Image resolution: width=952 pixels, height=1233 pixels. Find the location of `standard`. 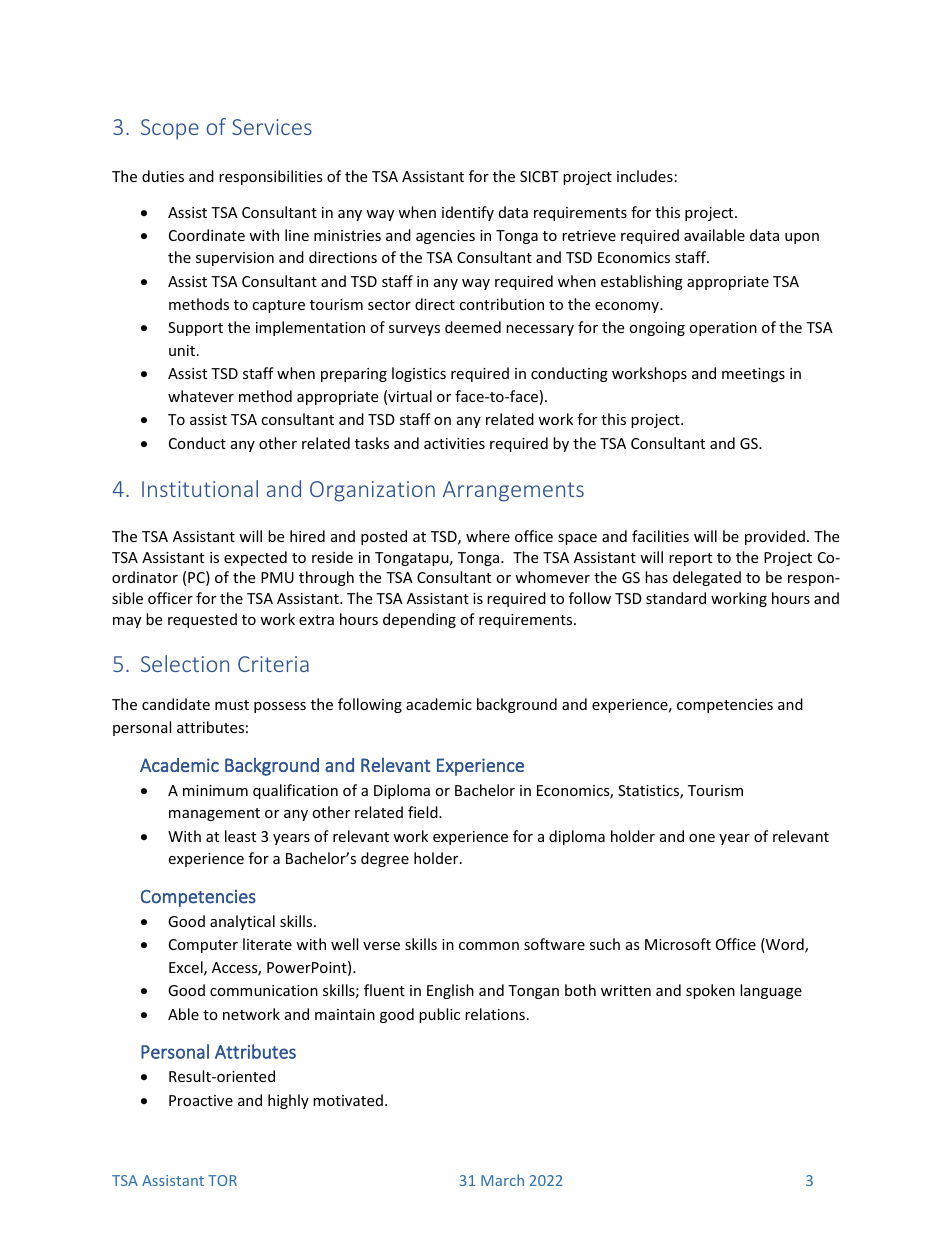

standard is located at coordinates (676, 598).
